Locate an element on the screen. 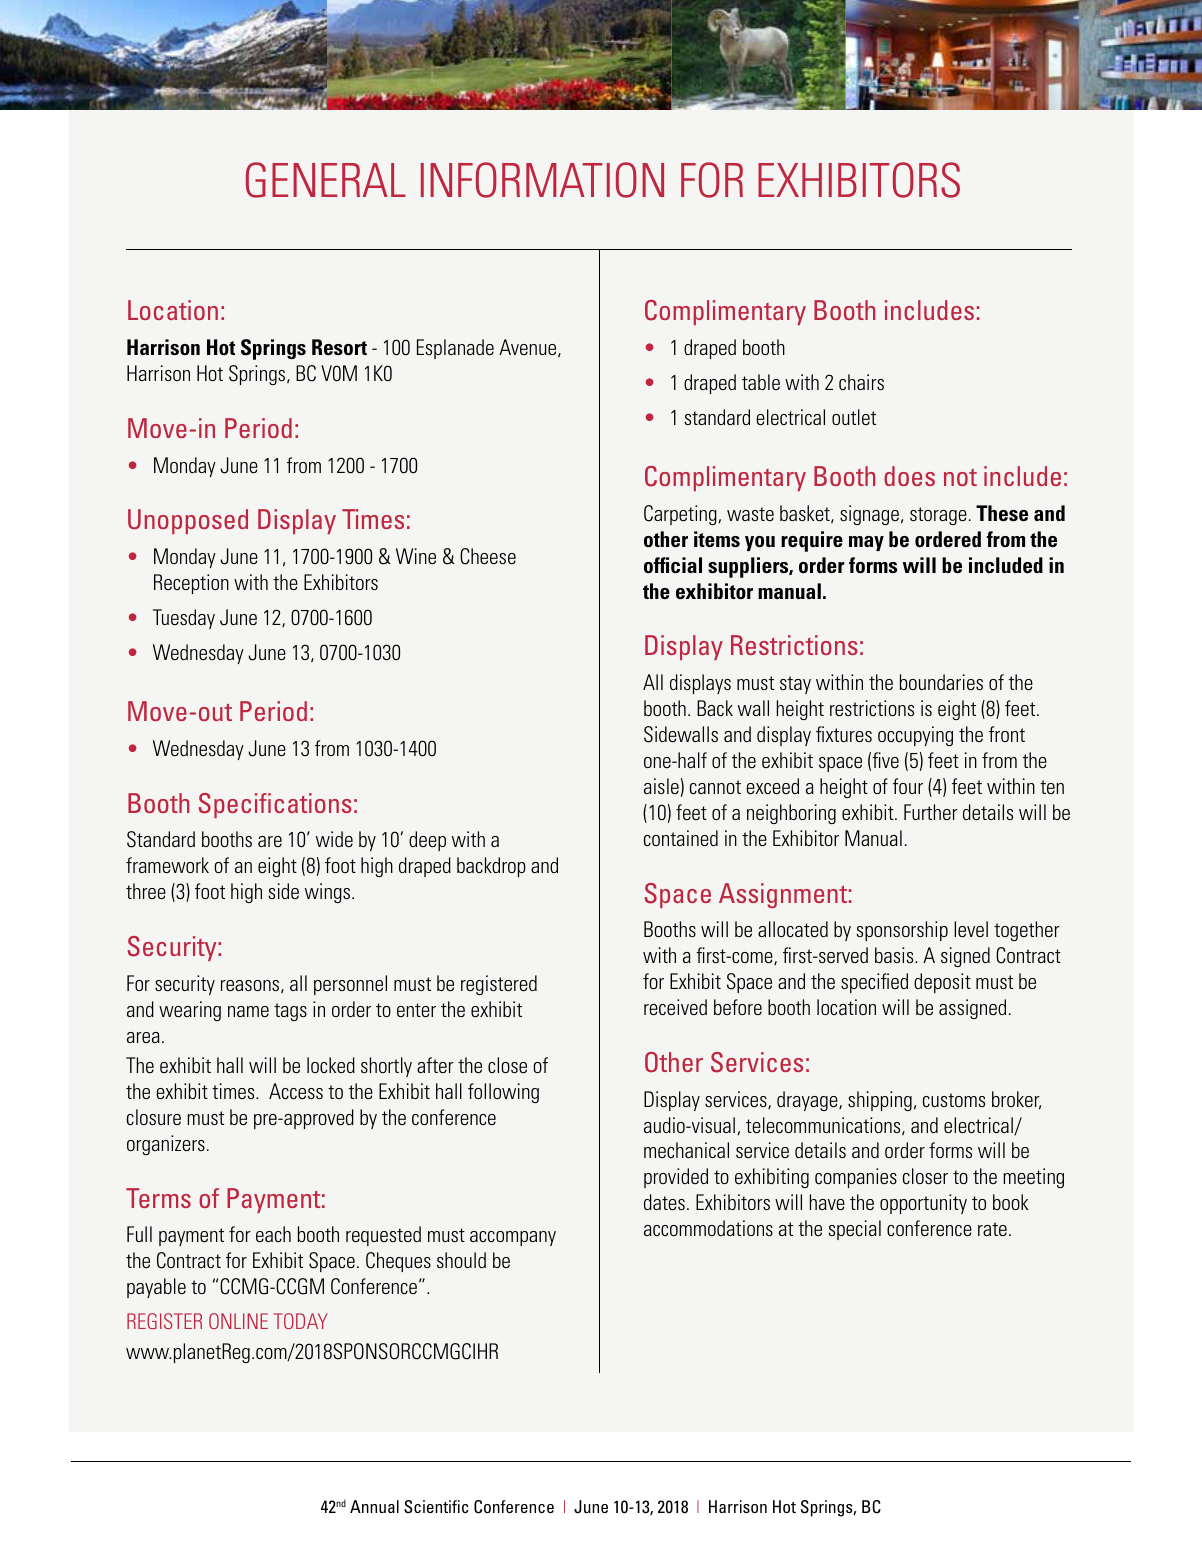 The image size is (1202, 1555). Annual is located at coordinates (374, 1506).
